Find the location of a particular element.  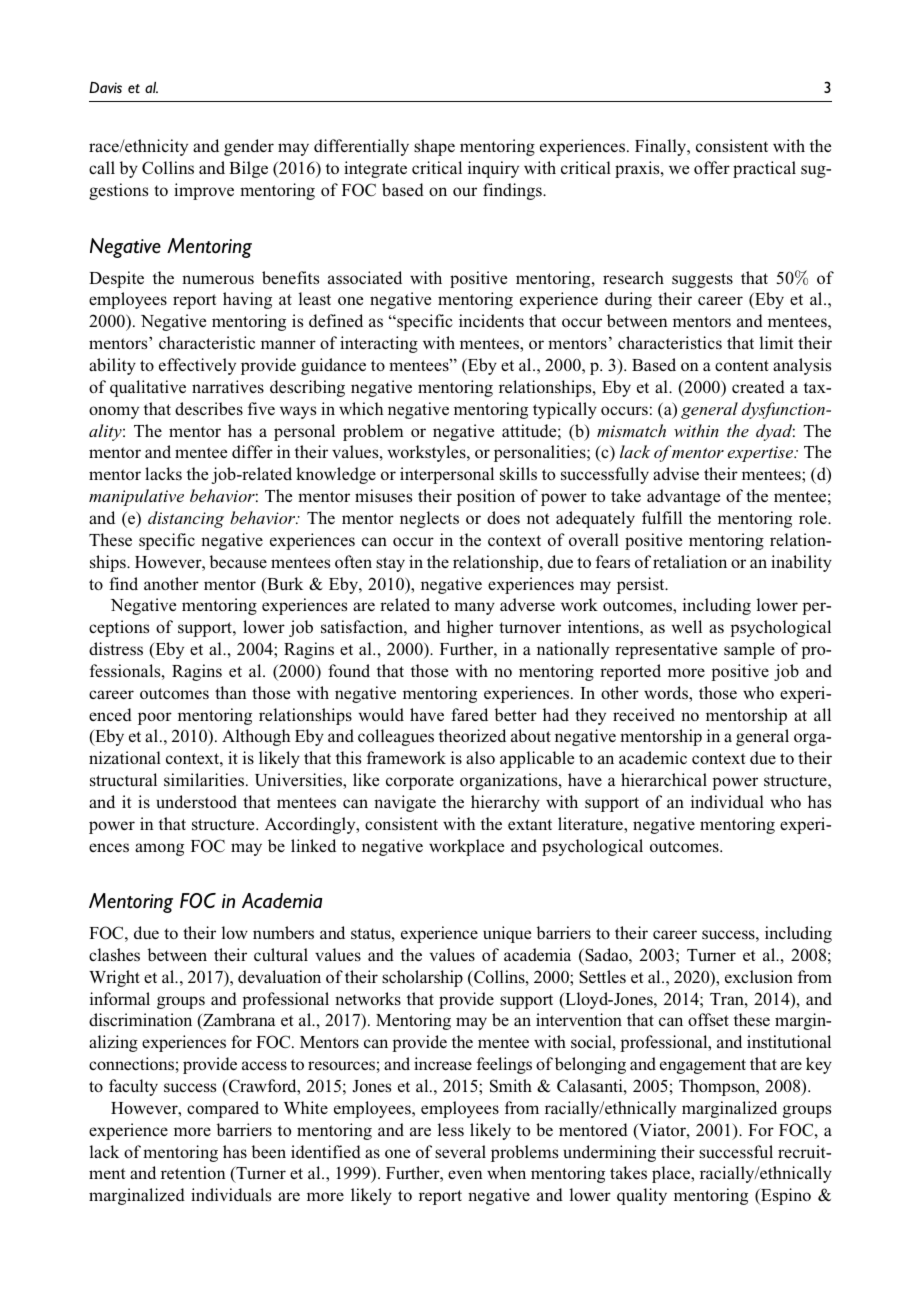

retention is located at coordinates (193, 1172).
